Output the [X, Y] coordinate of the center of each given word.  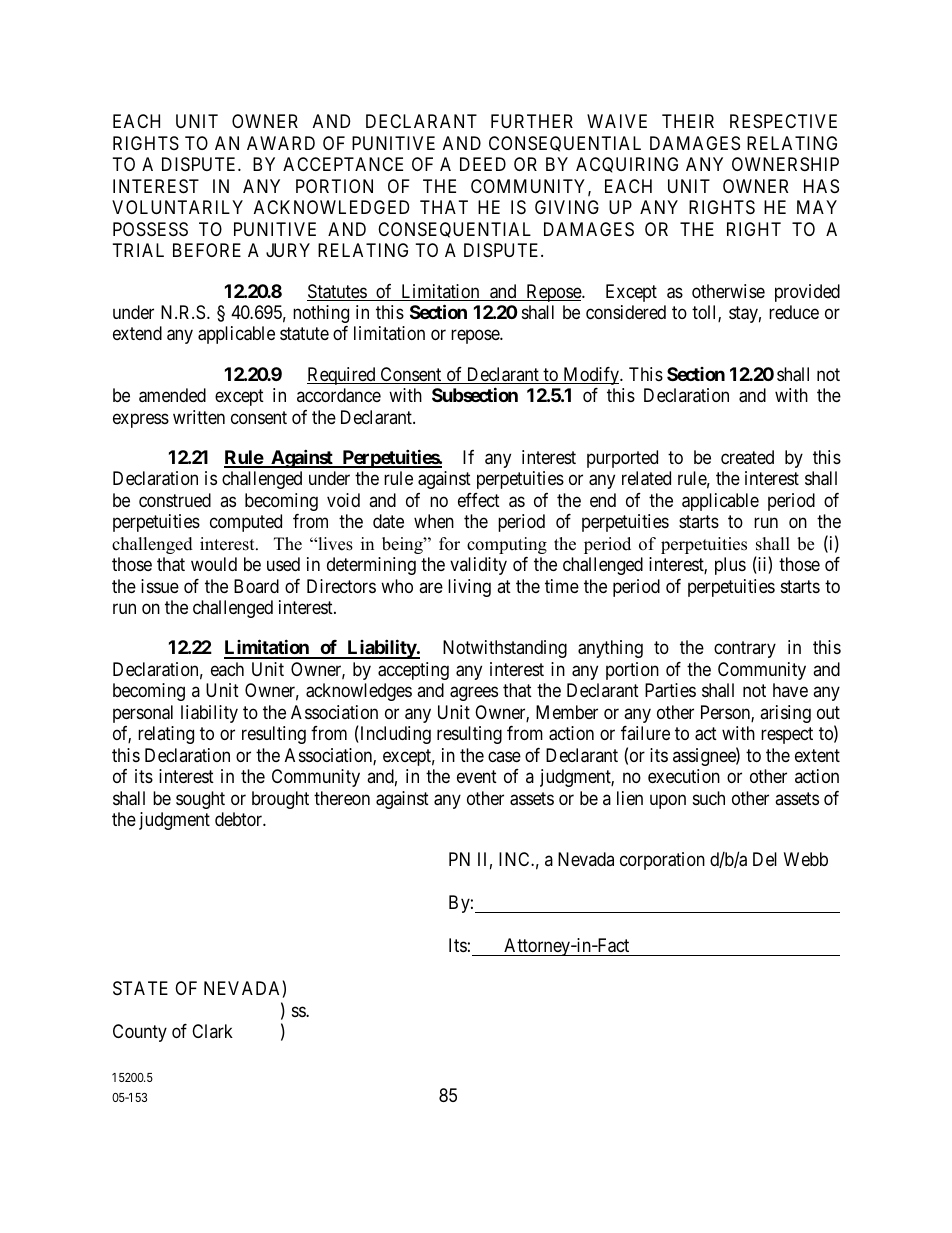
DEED [483, 164]
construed [175, 500]
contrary [745, 650]
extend [137, 333]
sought [200, 800]
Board [256, 586]
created [747, 457]
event [477, 777]
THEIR [688, 121]
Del [765, 859]
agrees [474, 694]
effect [479, 500]
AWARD [281, 143]
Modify [591, 376]
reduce [794, 312]
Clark [212, 1031]
